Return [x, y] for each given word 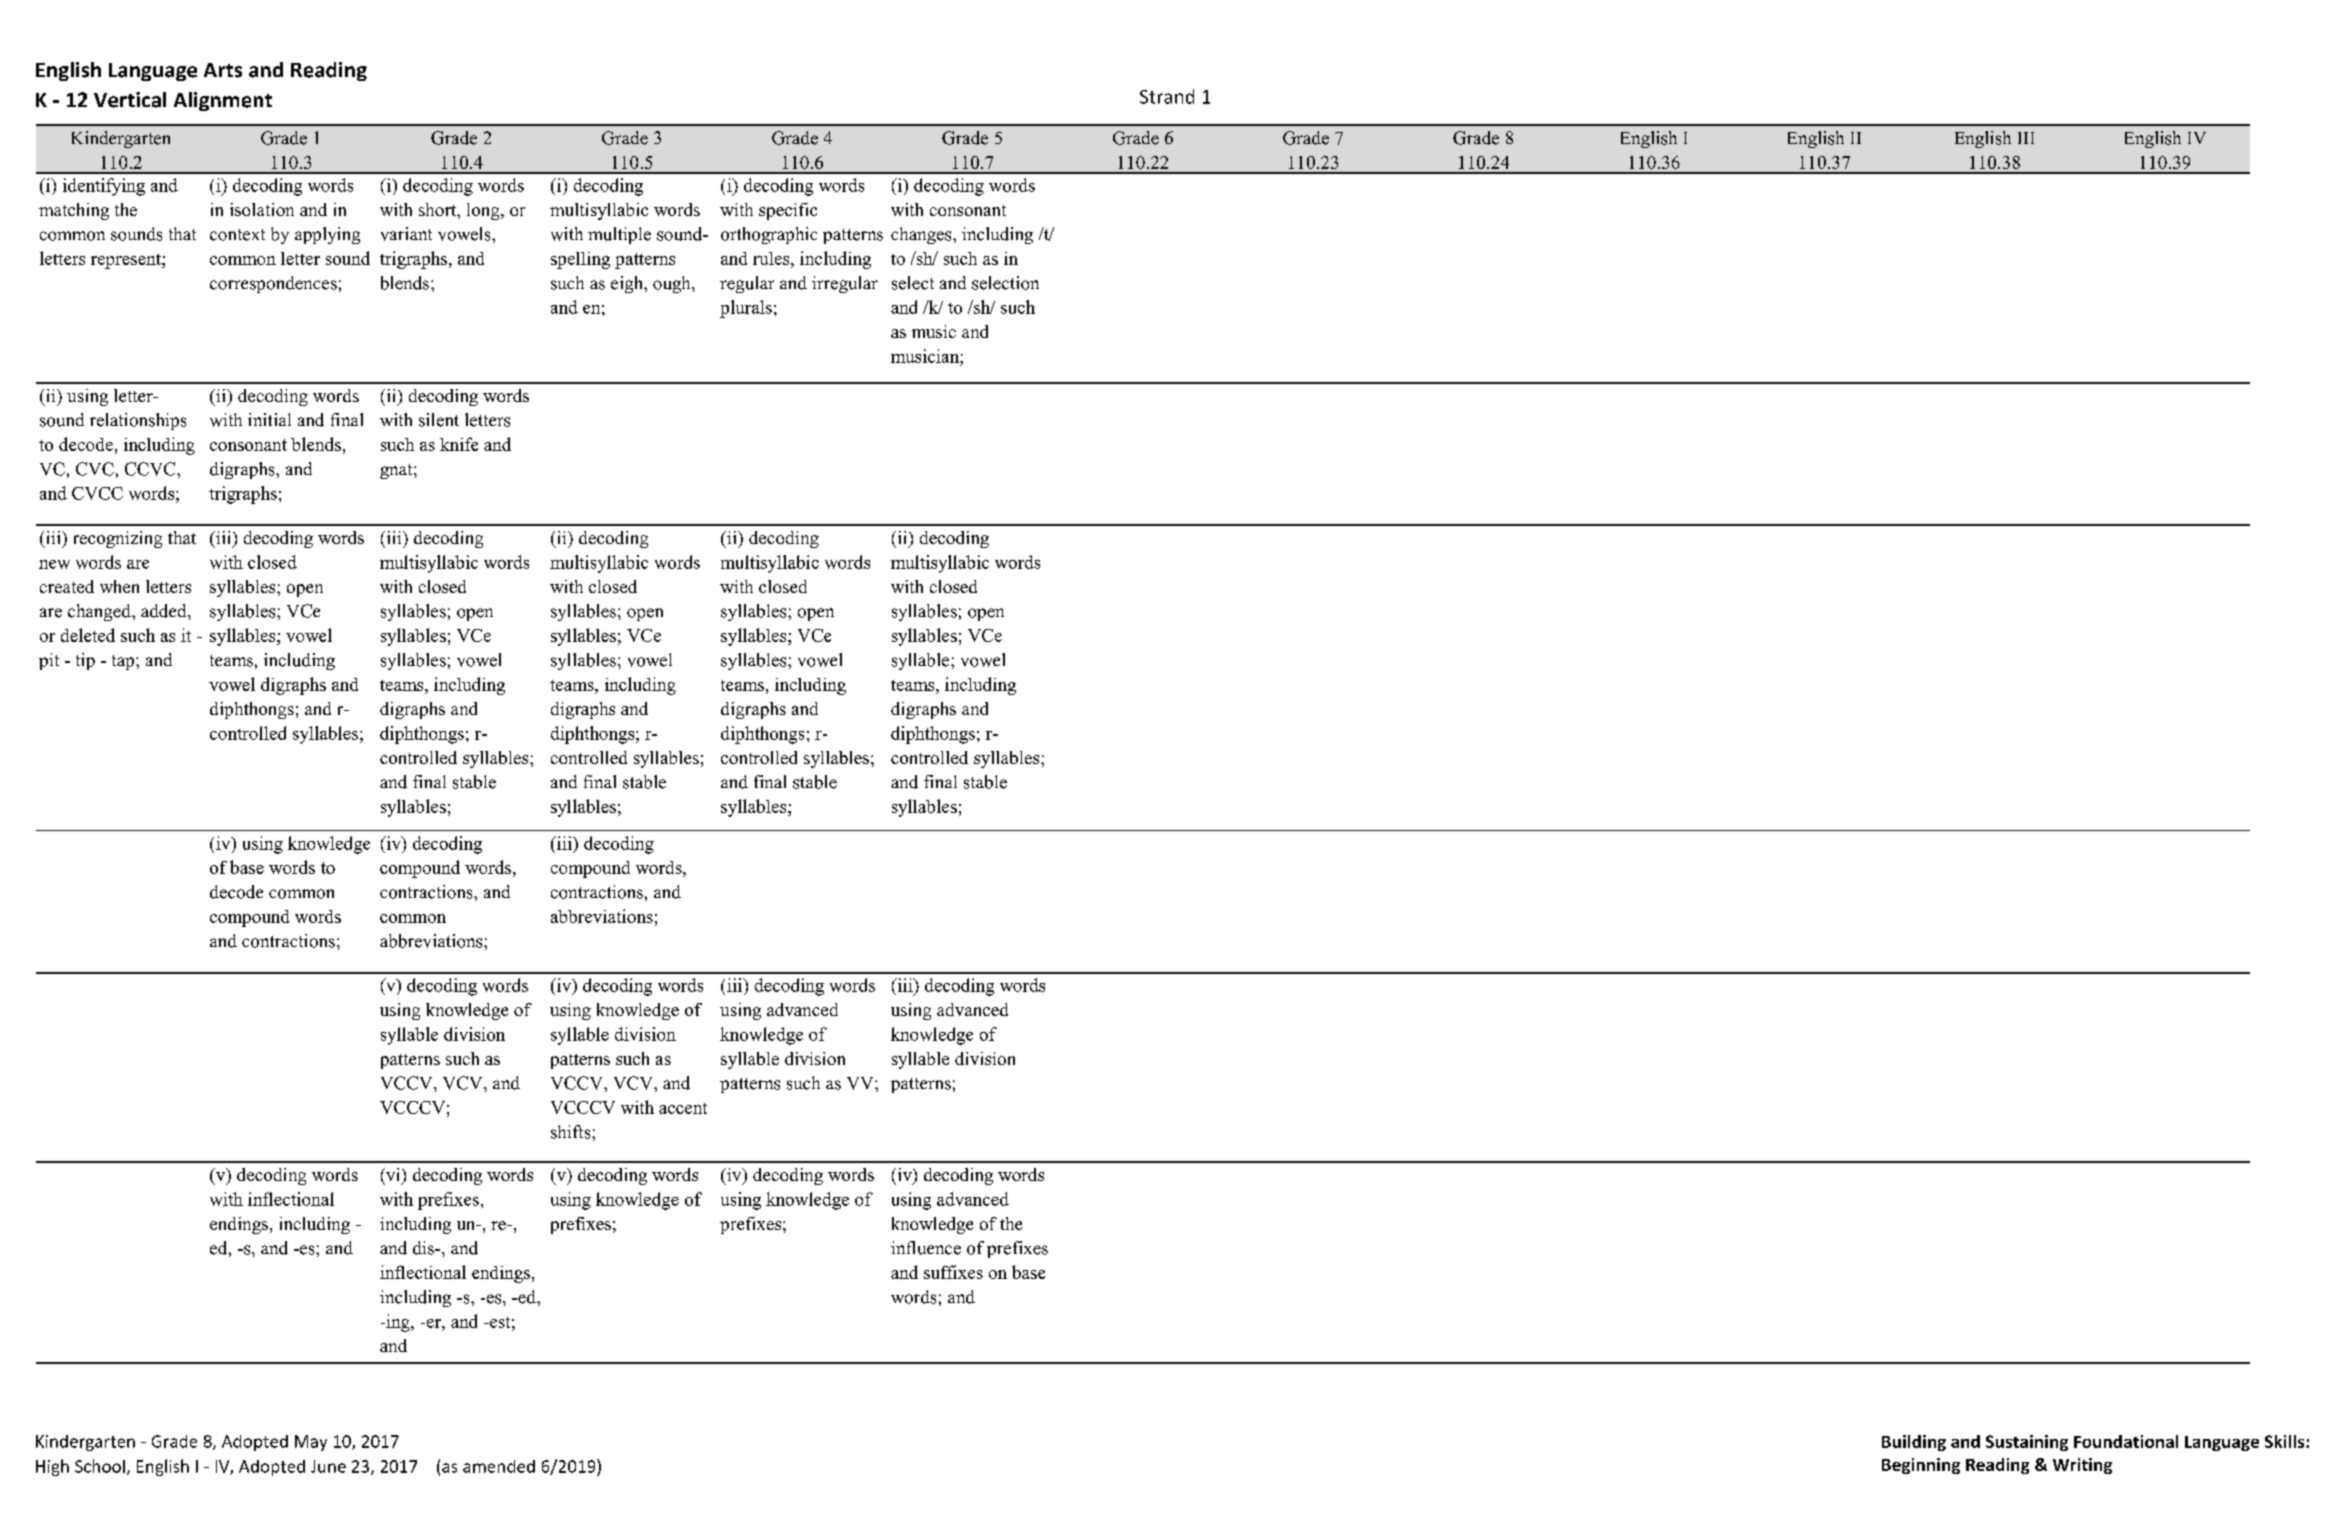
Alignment [223, 101]
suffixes [953, 1272]
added [165, 611]
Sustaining [2027, 1443]
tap [124, 662]
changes [922, 235]
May [311, 1443]
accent [683, 1108]
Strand [1167, 96]
